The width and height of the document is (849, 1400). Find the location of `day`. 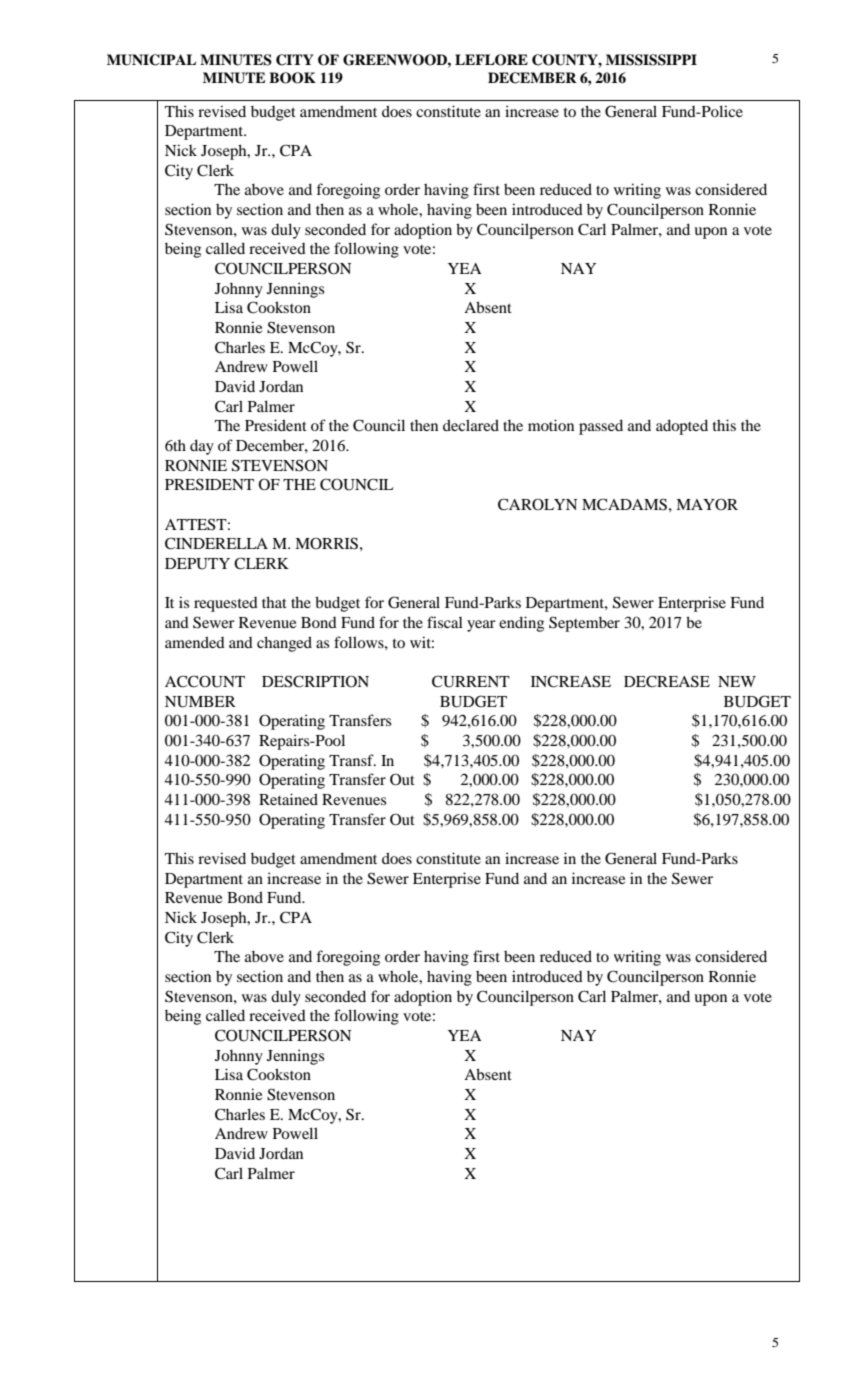

day is located at coordinates (202, 447).
